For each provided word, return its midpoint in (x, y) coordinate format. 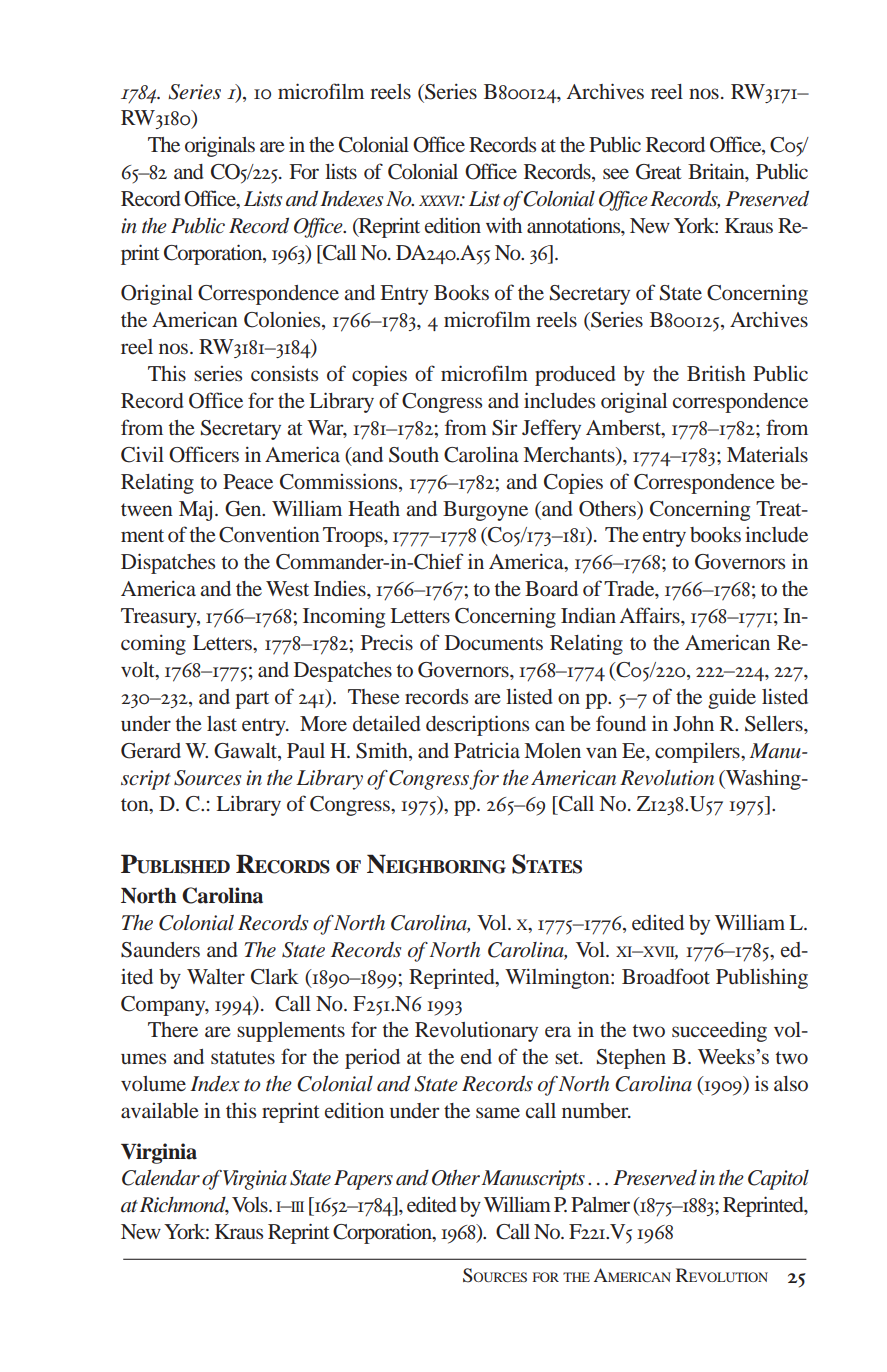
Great (659, 172)
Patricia (487, 750)
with (504, 225)
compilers (698, 752)
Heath (374, 508)
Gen (244, 509)
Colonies (283, 321)
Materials (767, 454)
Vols (251, 1204)
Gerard (151, 751)
